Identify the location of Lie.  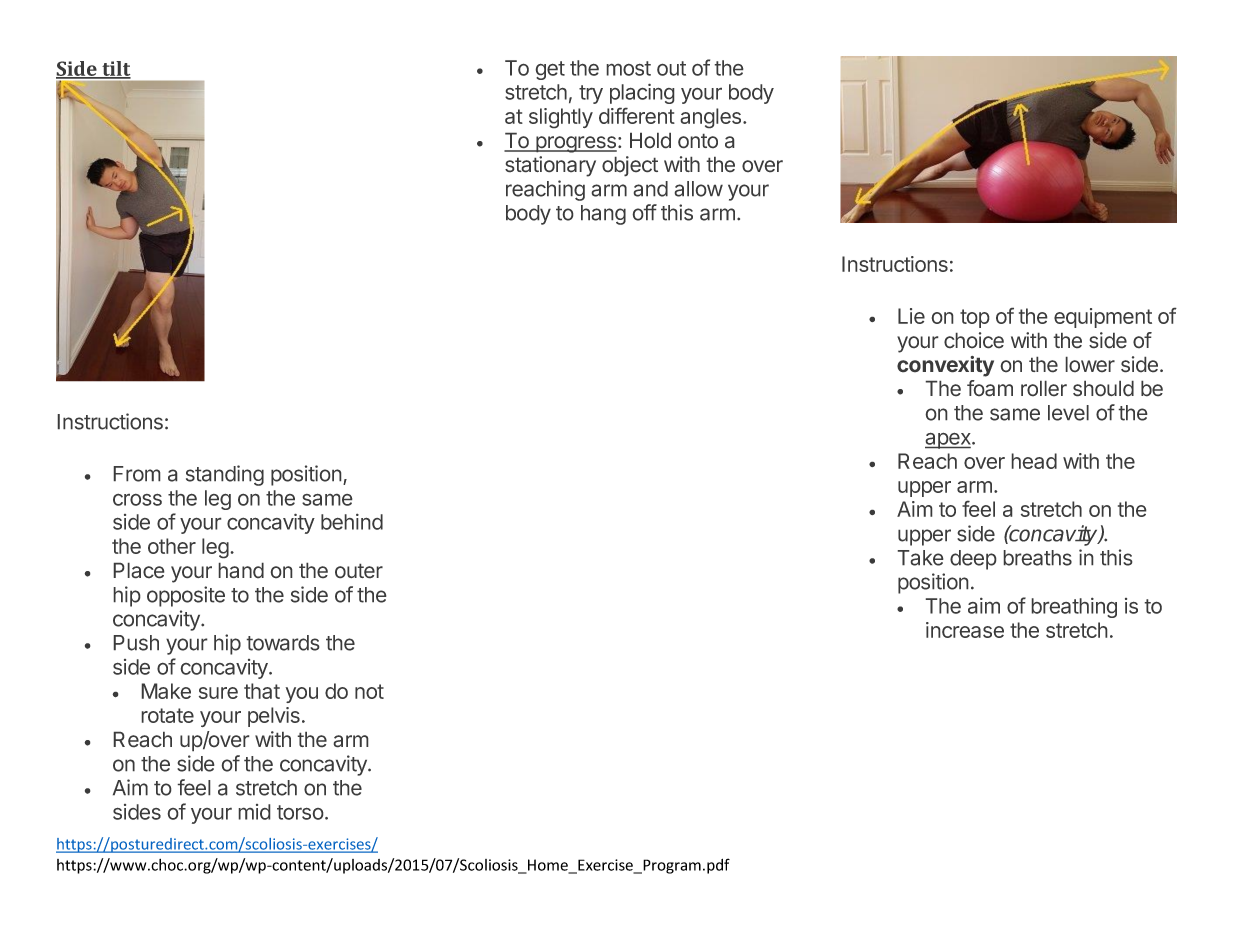
(911, 316).
